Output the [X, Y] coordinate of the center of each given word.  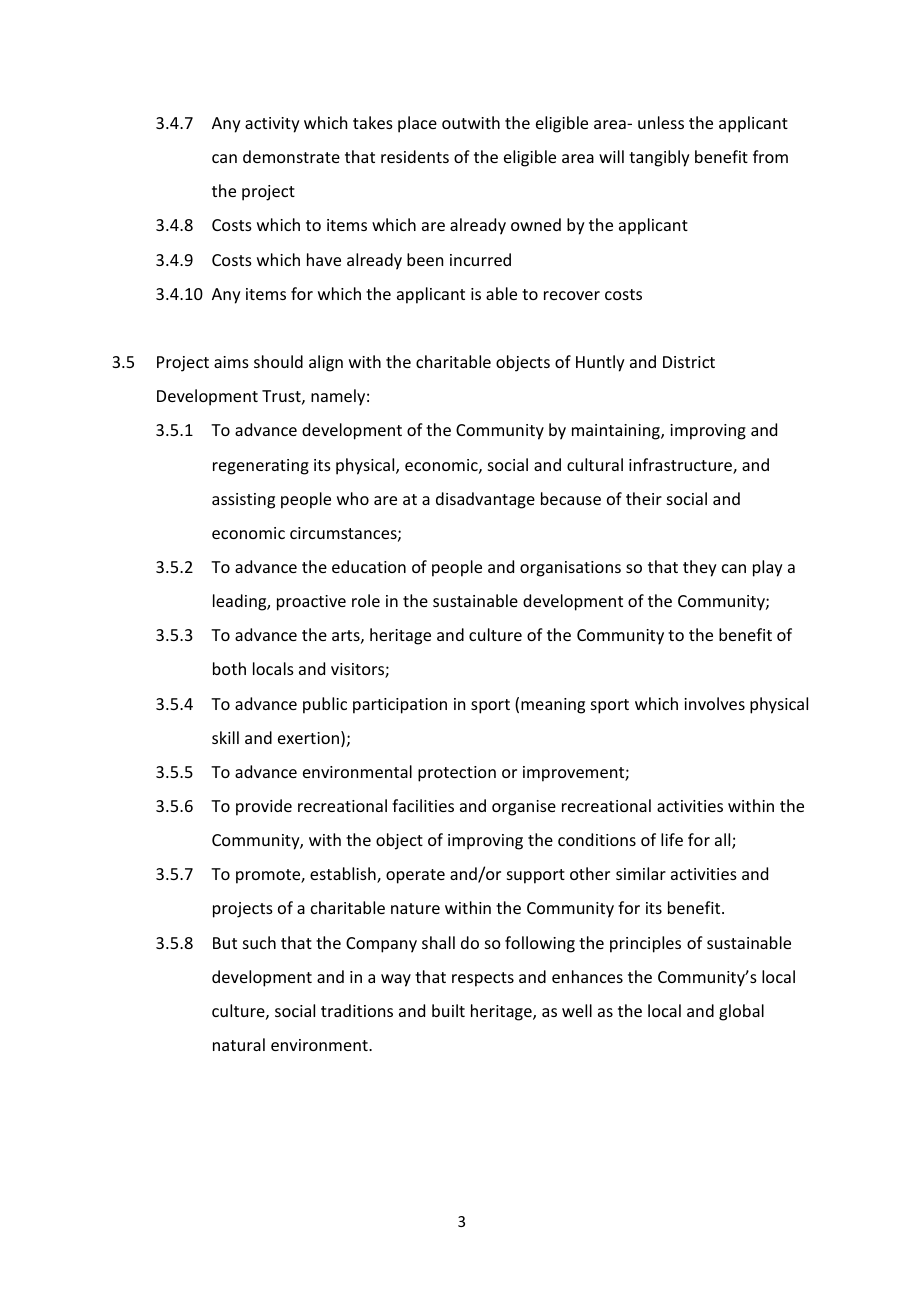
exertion [308, 738]
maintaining [617, 432]
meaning [553, 706]
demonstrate [291, 156]
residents [415, 156]
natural [239, 1044]
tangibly [659, 158]
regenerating [261, 467]
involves [714, 703]
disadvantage [485, 500]
